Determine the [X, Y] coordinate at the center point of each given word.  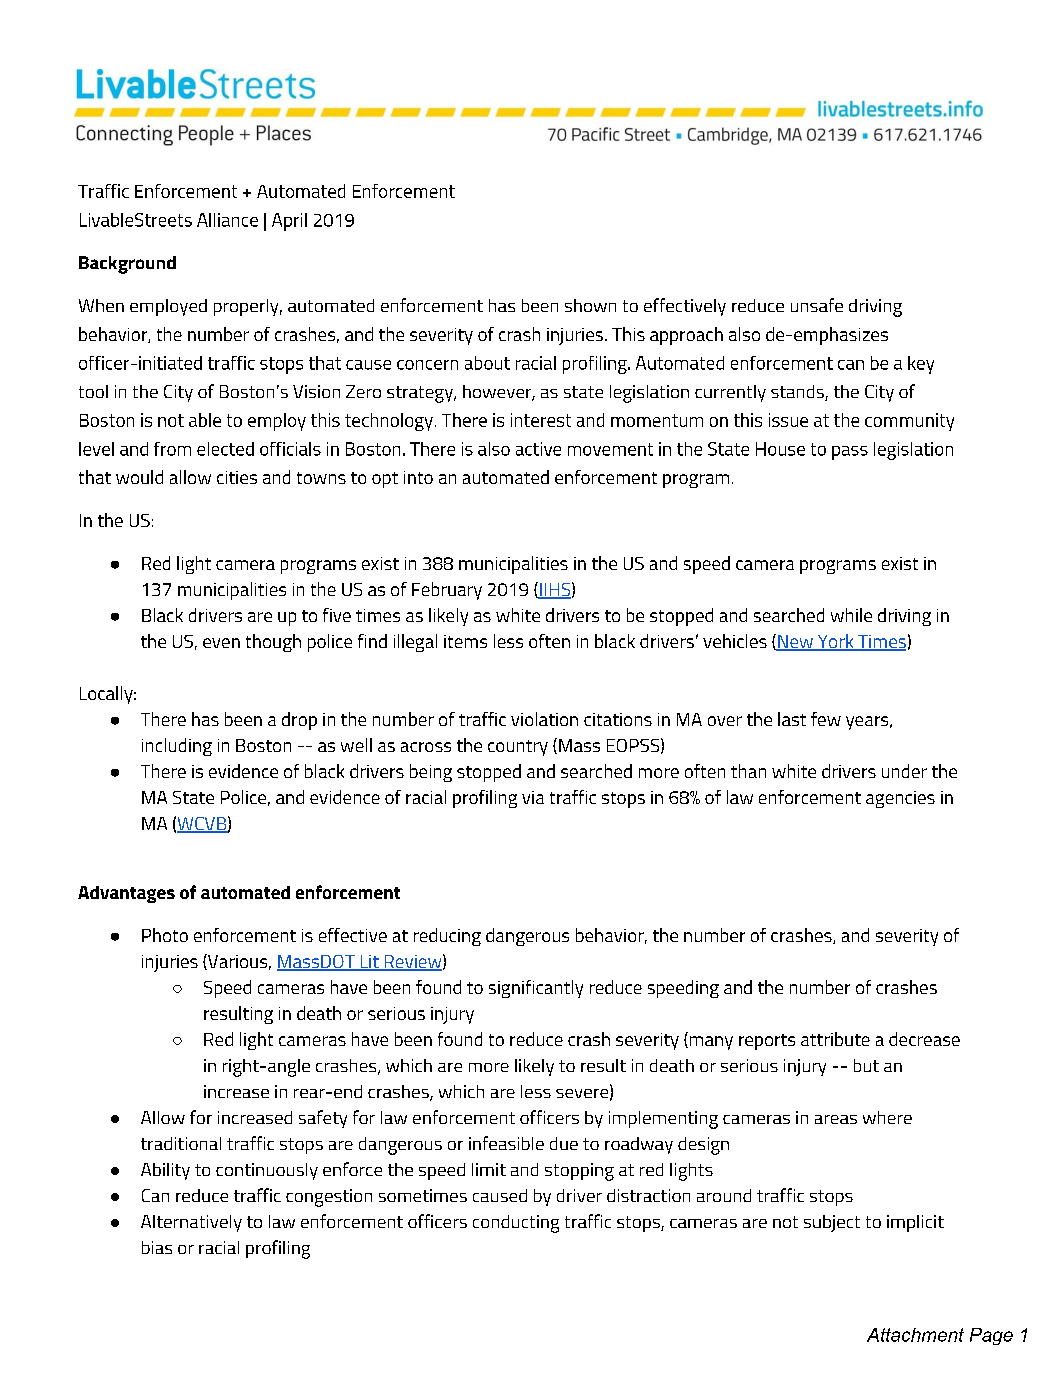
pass [850, 453]
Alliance [227, 220]
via [533, 797]
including [177, 747]
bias [157, 1247]
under [904, 771]
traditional [181, 1143]
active [538, 449]
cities [237, 477]
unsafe [817, 305]
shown [590, 305]
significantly [536, 989]
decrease [924, 1039]
